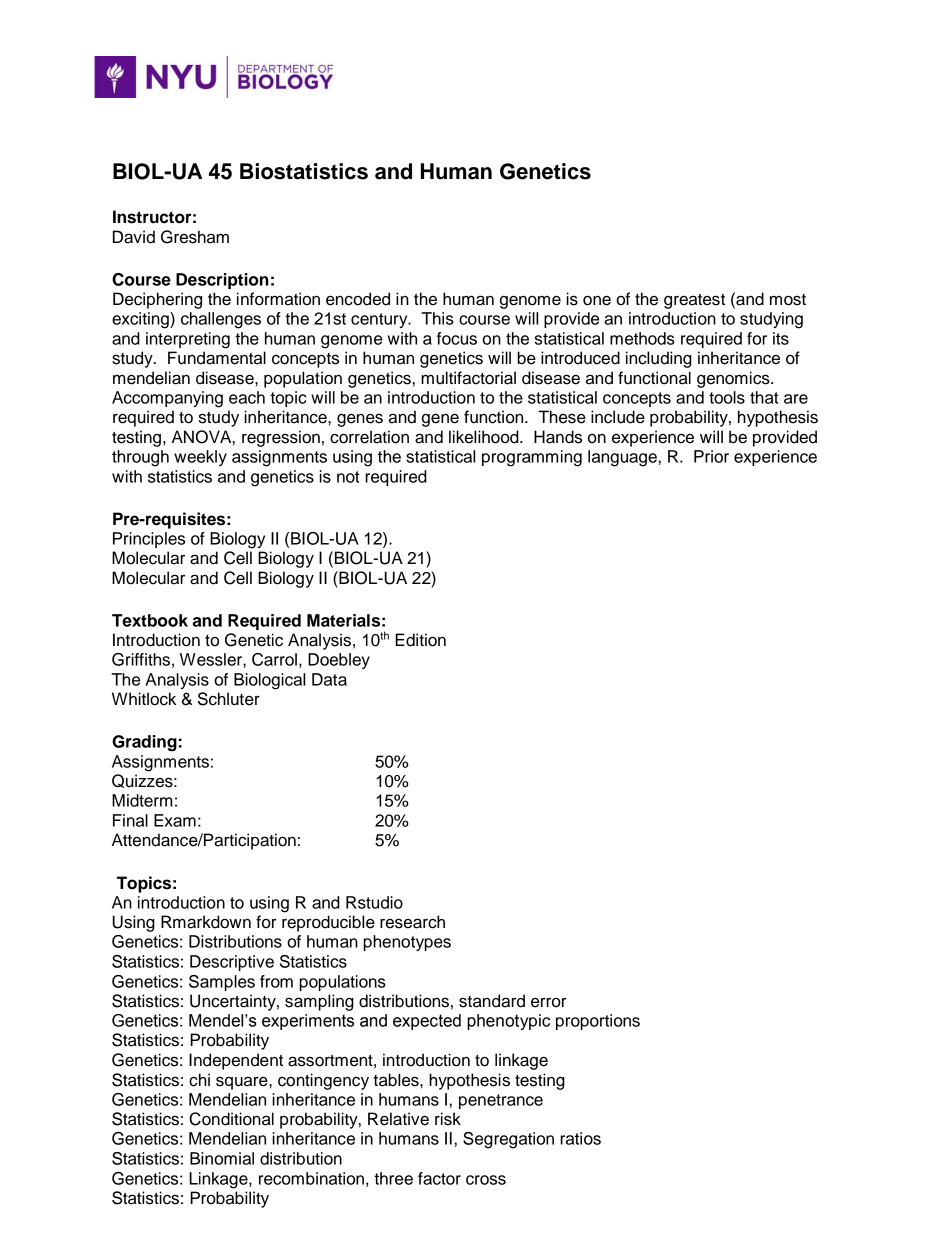 The width and height of the screenshot is (952, 1233). I want to click on risk, so click(448, 1119).
